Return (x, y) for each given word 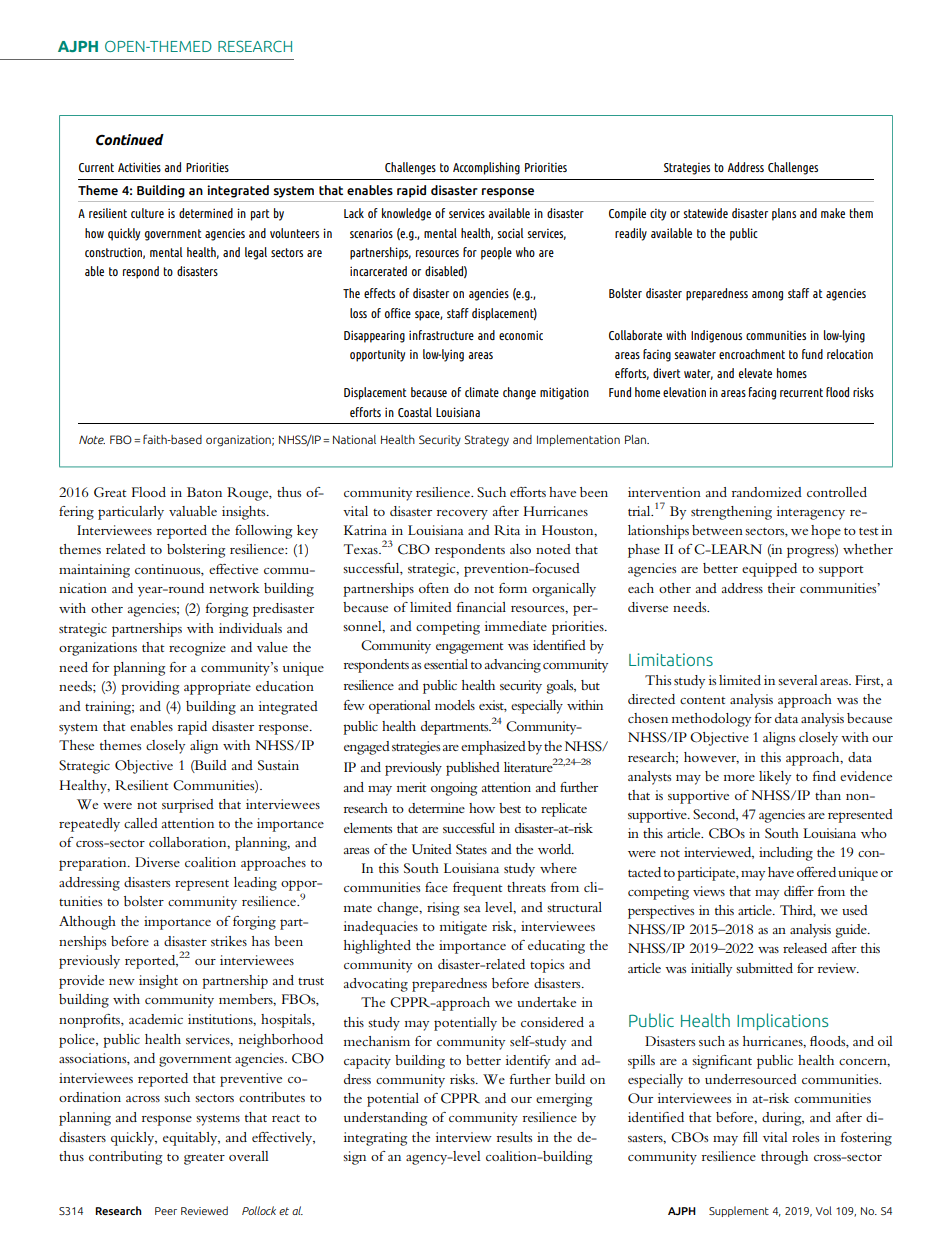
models (455, 705)
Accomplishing (486, 168)
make (833, 213)
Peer (166, 1211)
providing (150, 688)
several (797, 680)
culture (147, 213)
